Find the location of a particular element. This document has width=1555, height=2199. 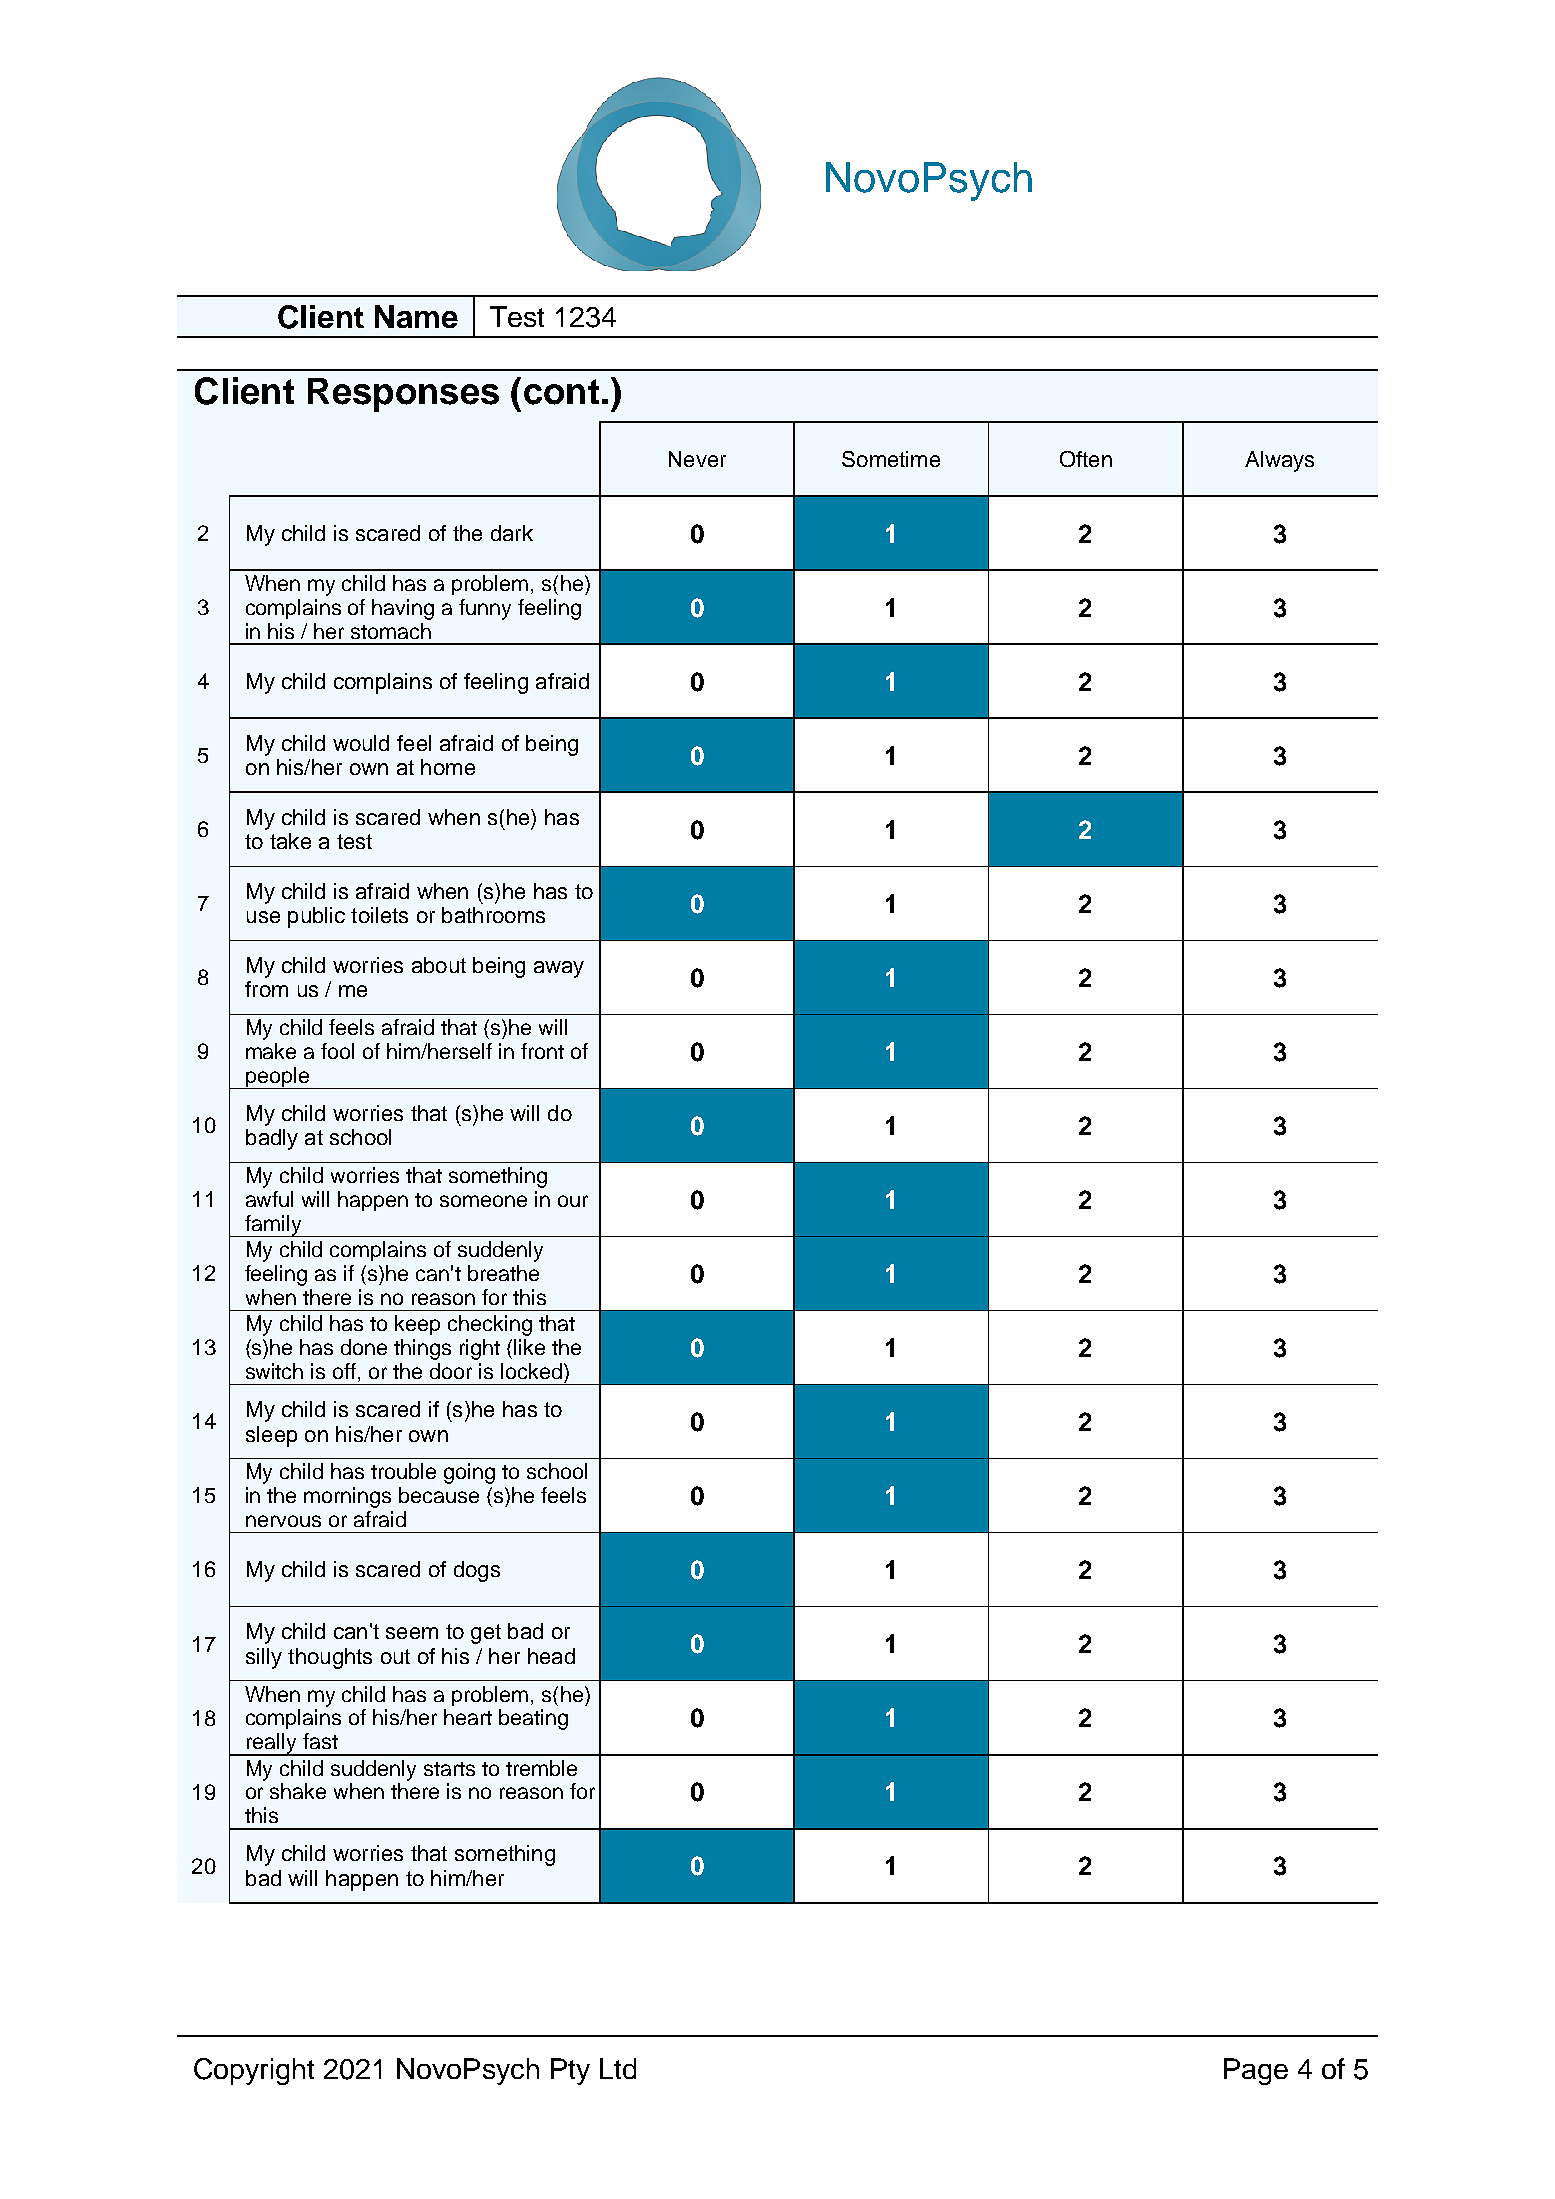

Never is located at coordinates (697, 459).
